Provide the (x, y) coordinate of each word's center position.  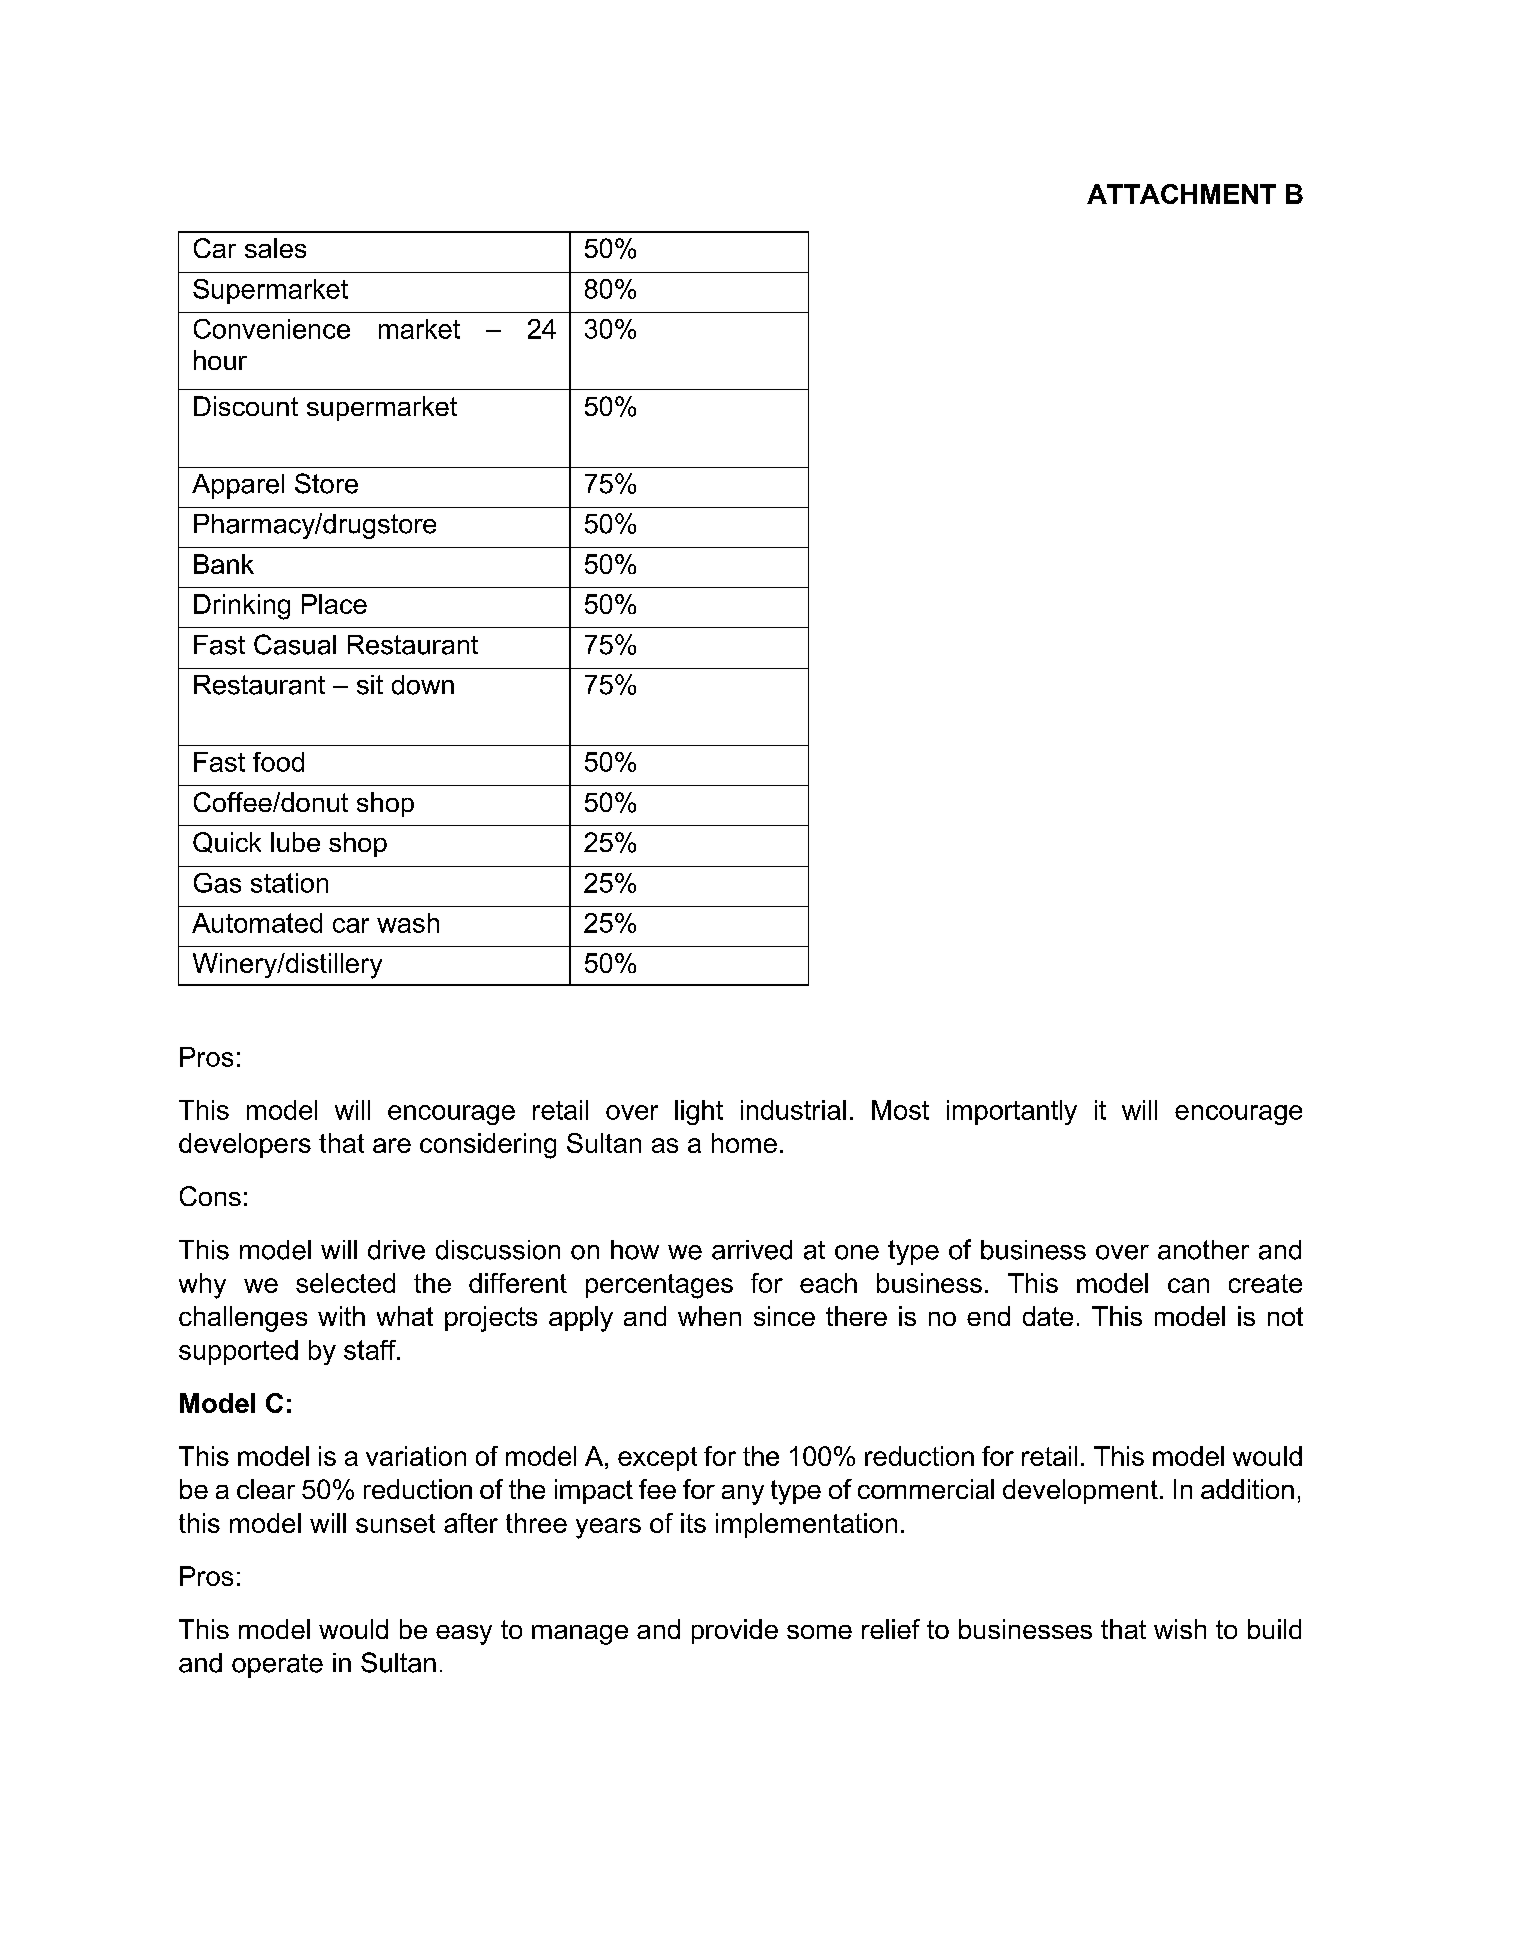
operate (277, 1666)
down (423, 685)
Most (900, 1110)
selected (345, 1283)
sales (275, 248)
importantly (1012, 1112)
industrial (793, 1110)
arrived (752, 1250)
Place (334, 604)
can (1188, 1285)
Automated (257, 923)
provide (735, 1631)
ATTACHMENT (1181, 194)
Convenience (272, 329)
